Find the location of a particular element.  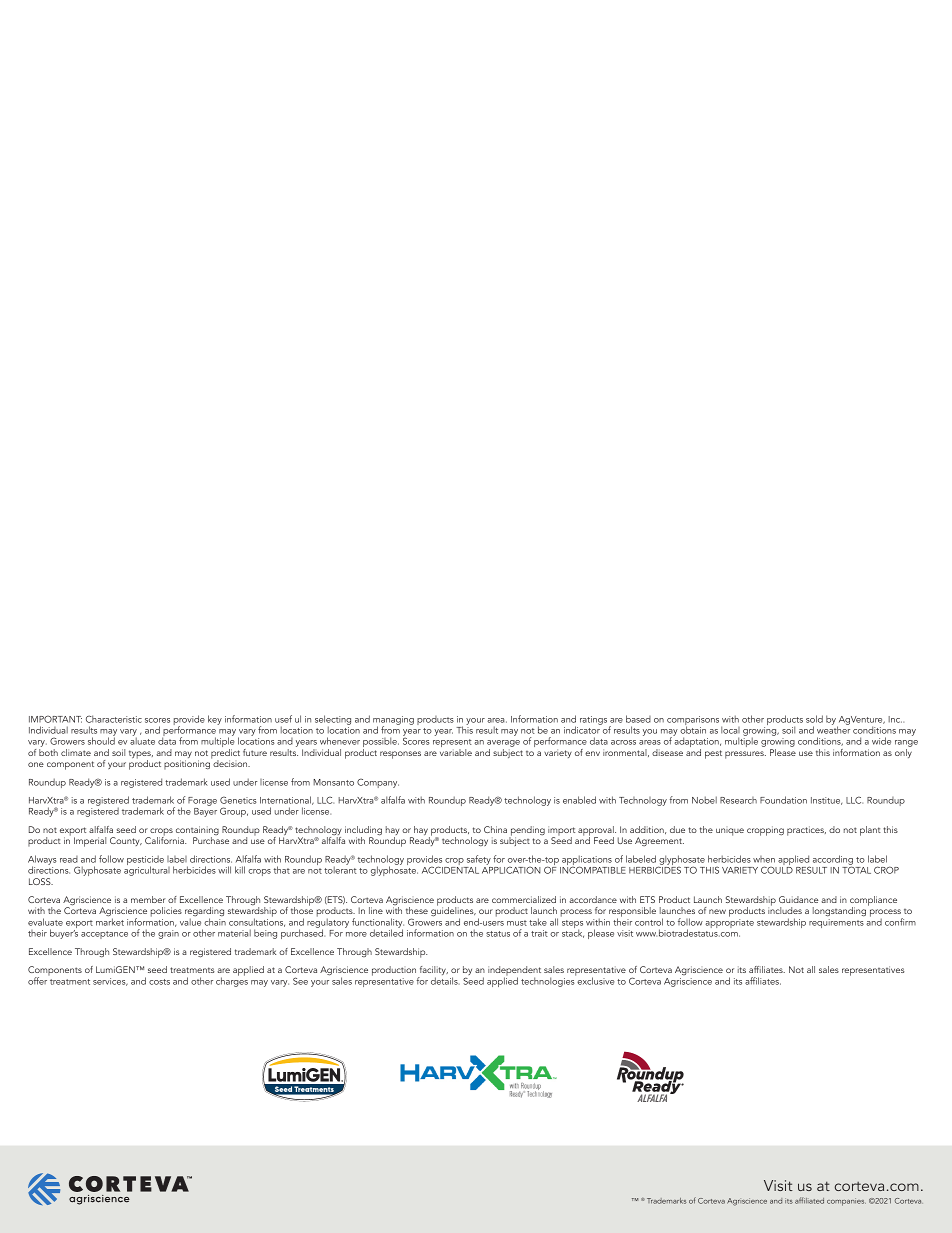

affiliated is located at coordinates (809, 1200).
